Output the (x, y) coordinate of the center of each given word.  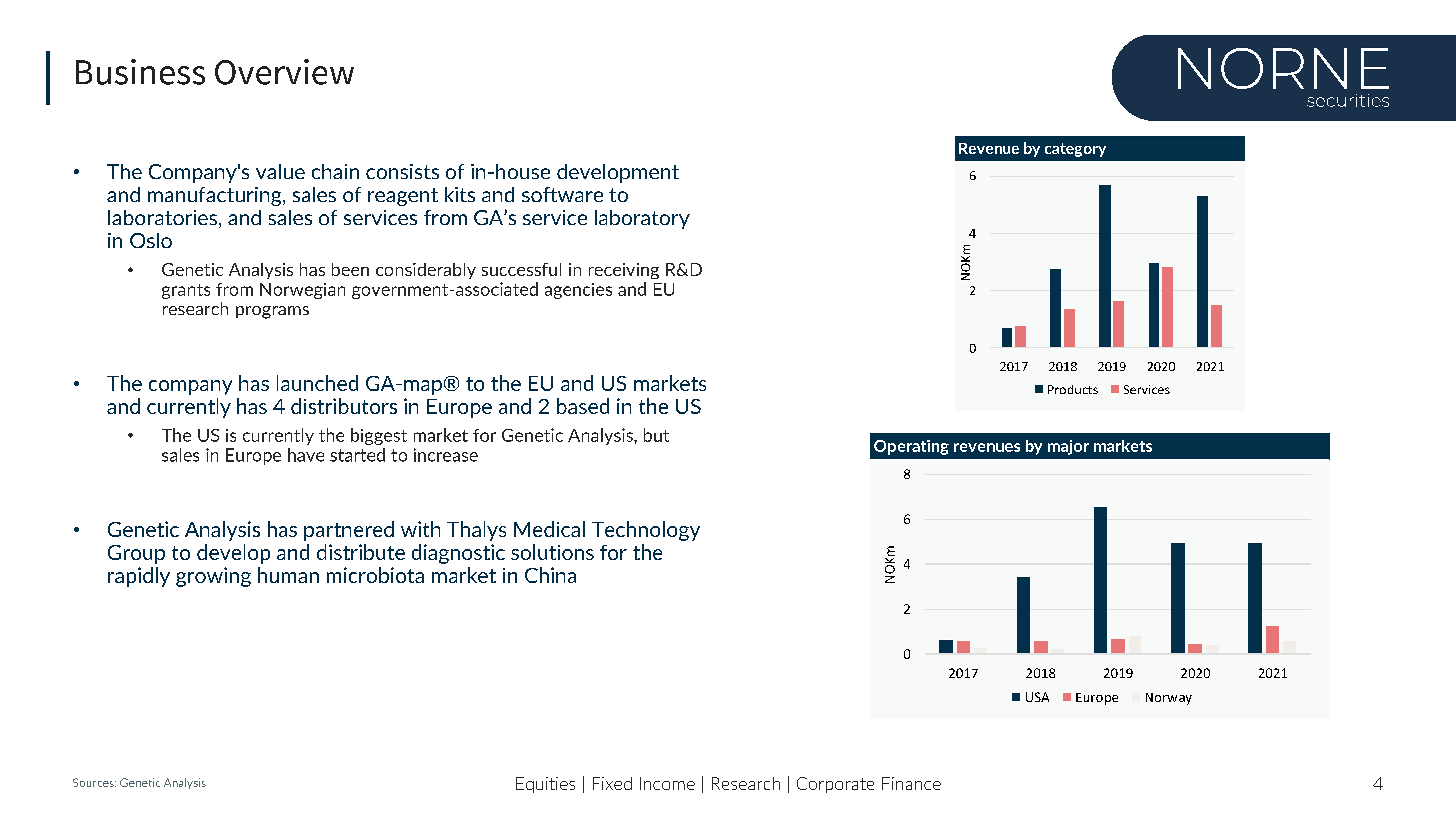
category (1075, 150)
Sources (94, 782)
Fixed (612, 783)
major (1068, 447)
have (306, 455)
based (583, 406)
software (562, 194)
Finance (911, 783)
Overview (284, 72)
